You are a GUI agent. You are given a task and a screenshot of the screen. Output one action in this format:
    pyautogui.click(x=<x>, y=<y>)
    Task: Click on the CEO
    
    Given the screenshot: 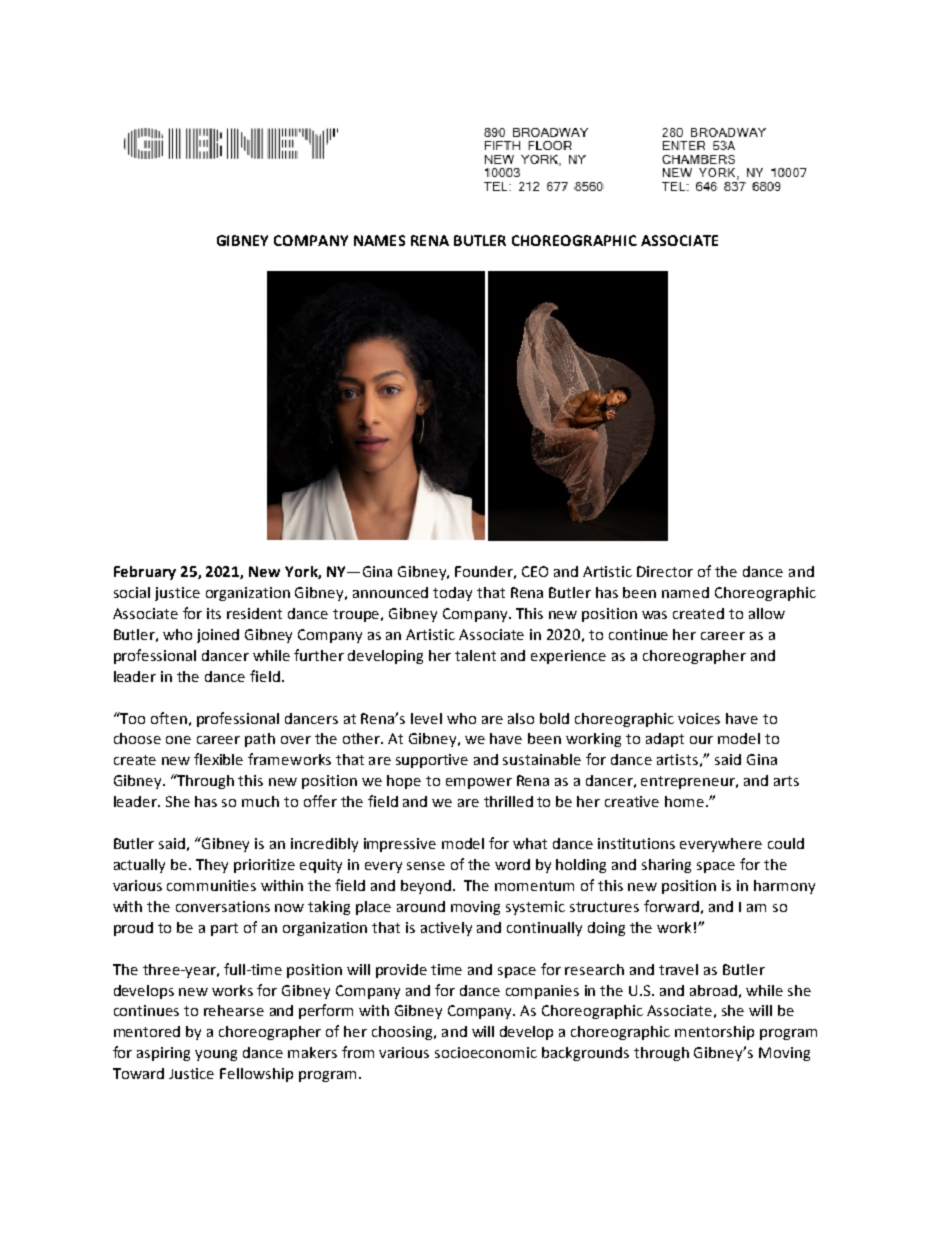 What is the action you would take?
    pyautogui.click(x=535, y=571)
